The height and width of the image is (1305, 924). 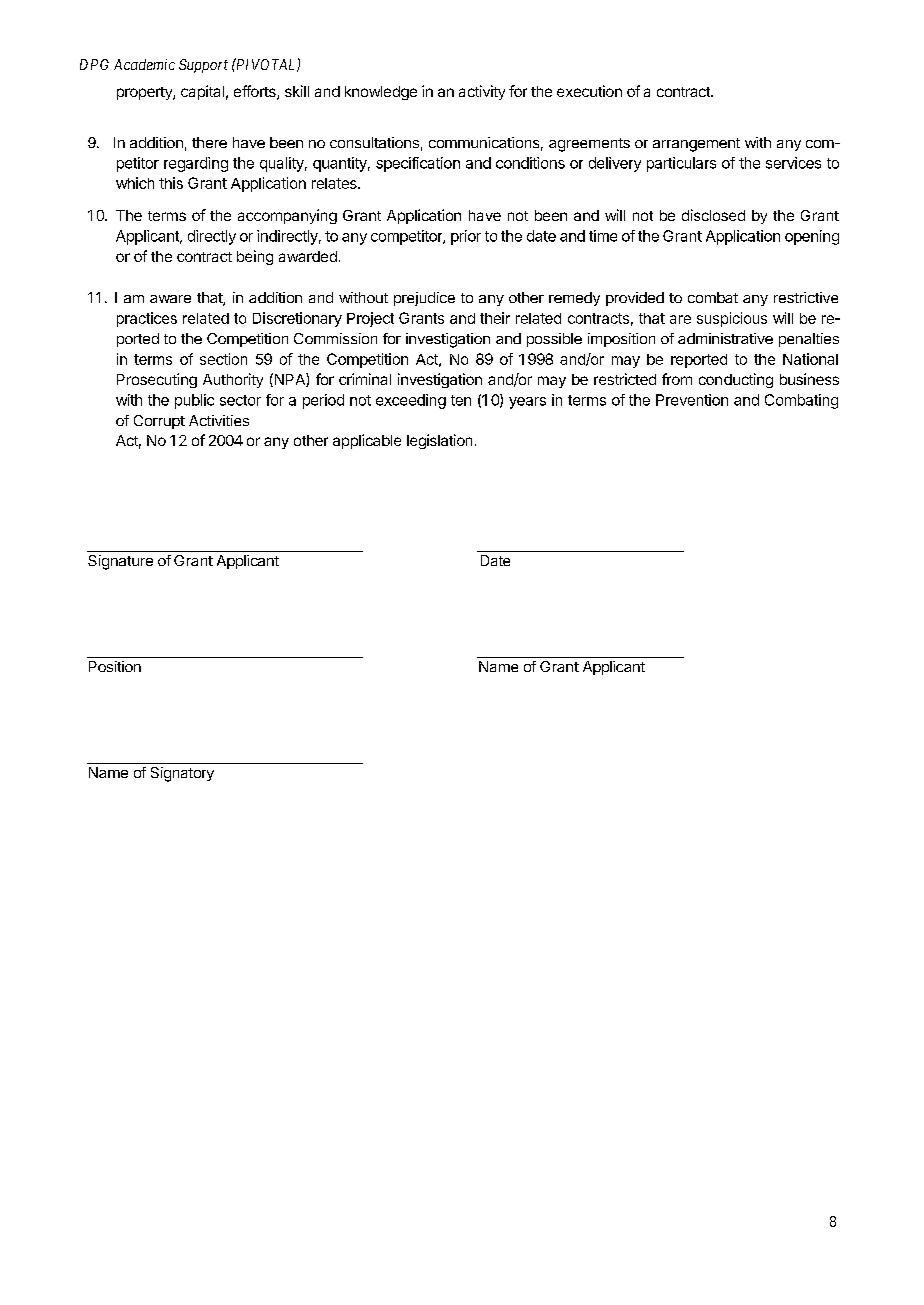 What do you see at coordinates (732, 319) in the image?
I see `suspicious` at bounding box center [732, 319].
